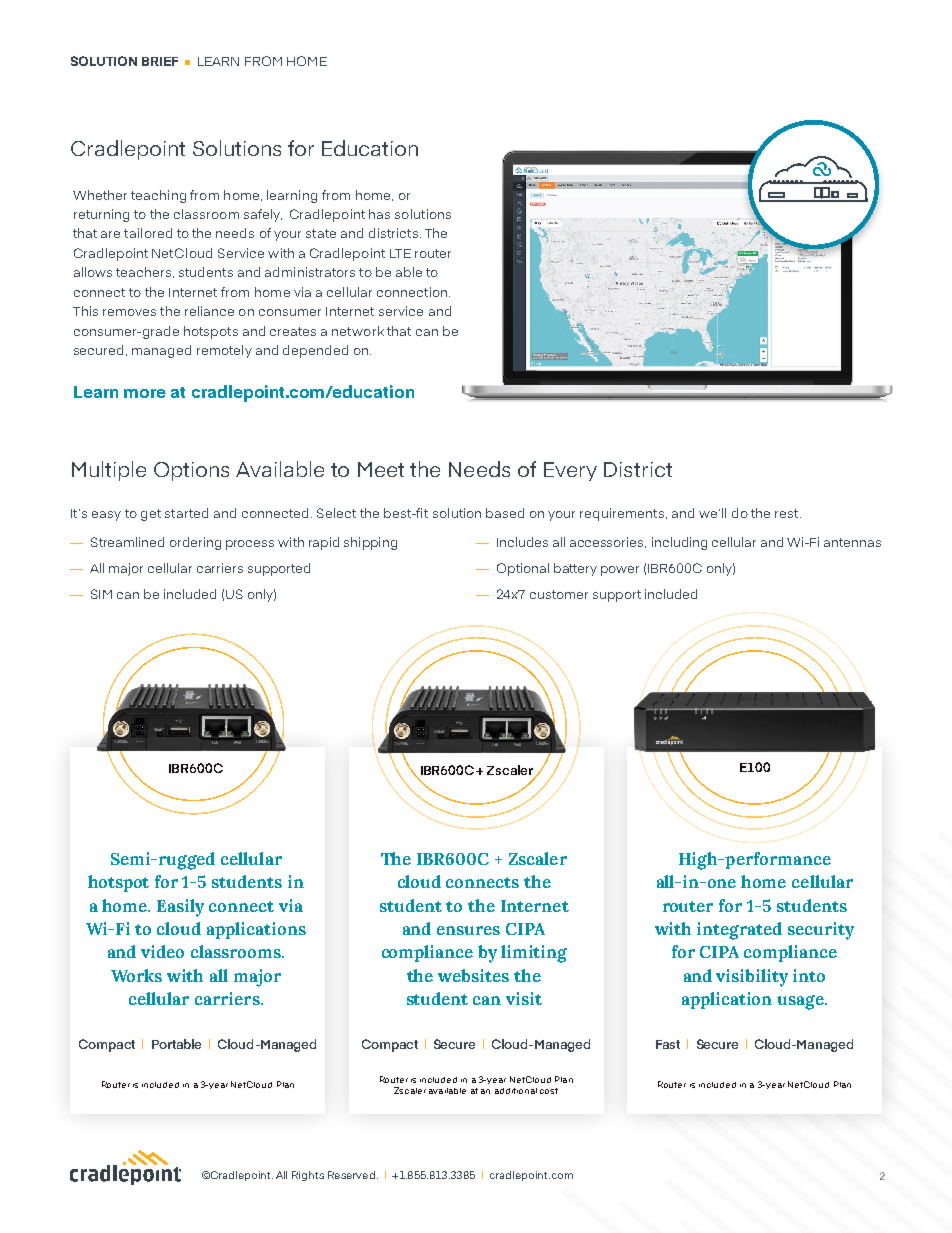 Image resolution: width=952 pixels, height=1233 pixels. What do you see at coordinates (308, 1176) in the page?
I see `Rights` at bounding box center [308, 1176].
